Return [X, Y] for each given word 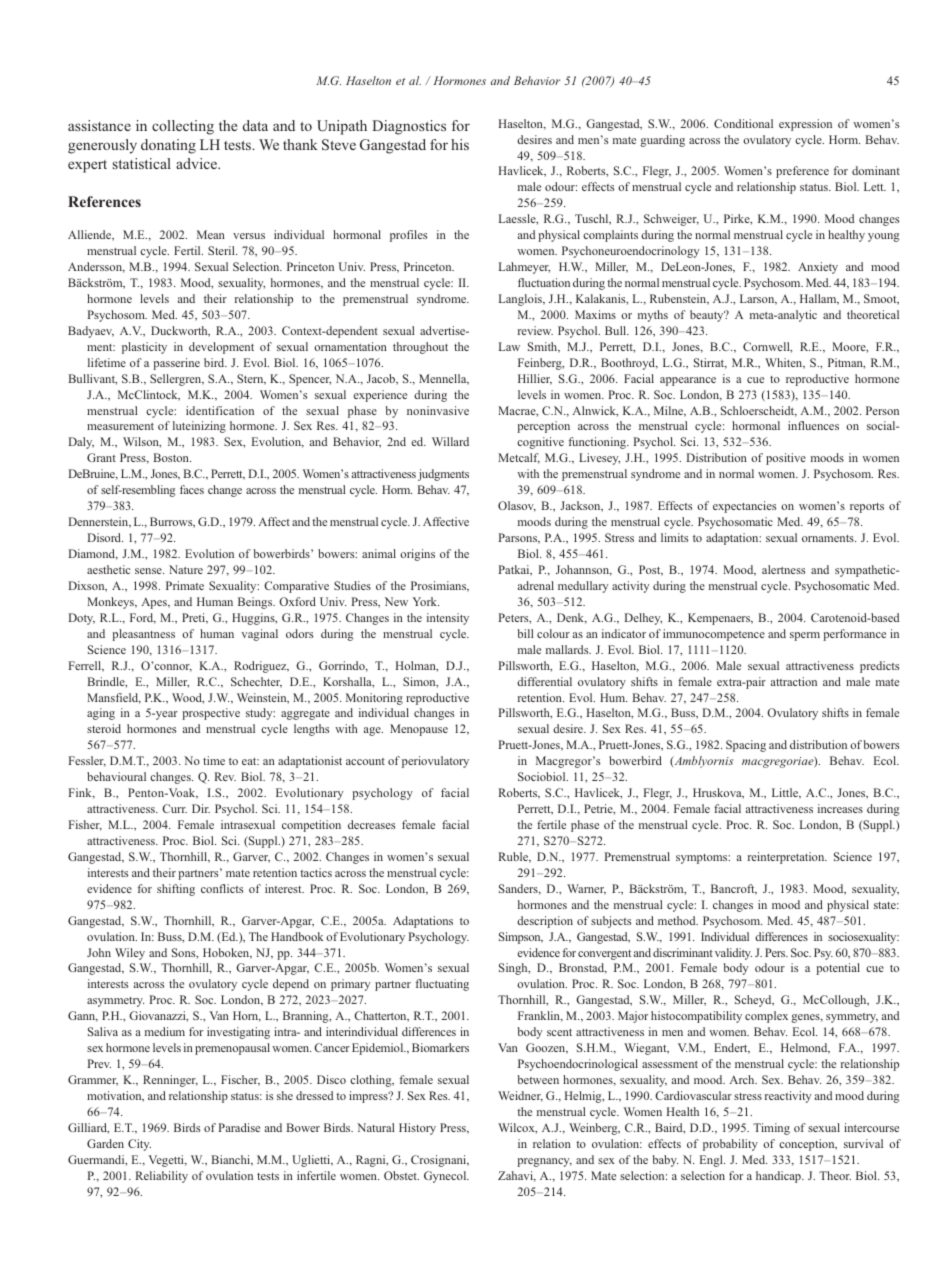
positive [786, 459]
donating [168, 146]
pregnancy [544, 1162]
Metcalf [519, 458]
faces [192, 489]
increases [840, 808]
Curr [174, 808]
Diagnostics [409, 127]
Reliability [161, 1177]
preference [802, 172]
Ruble [514, 857]
